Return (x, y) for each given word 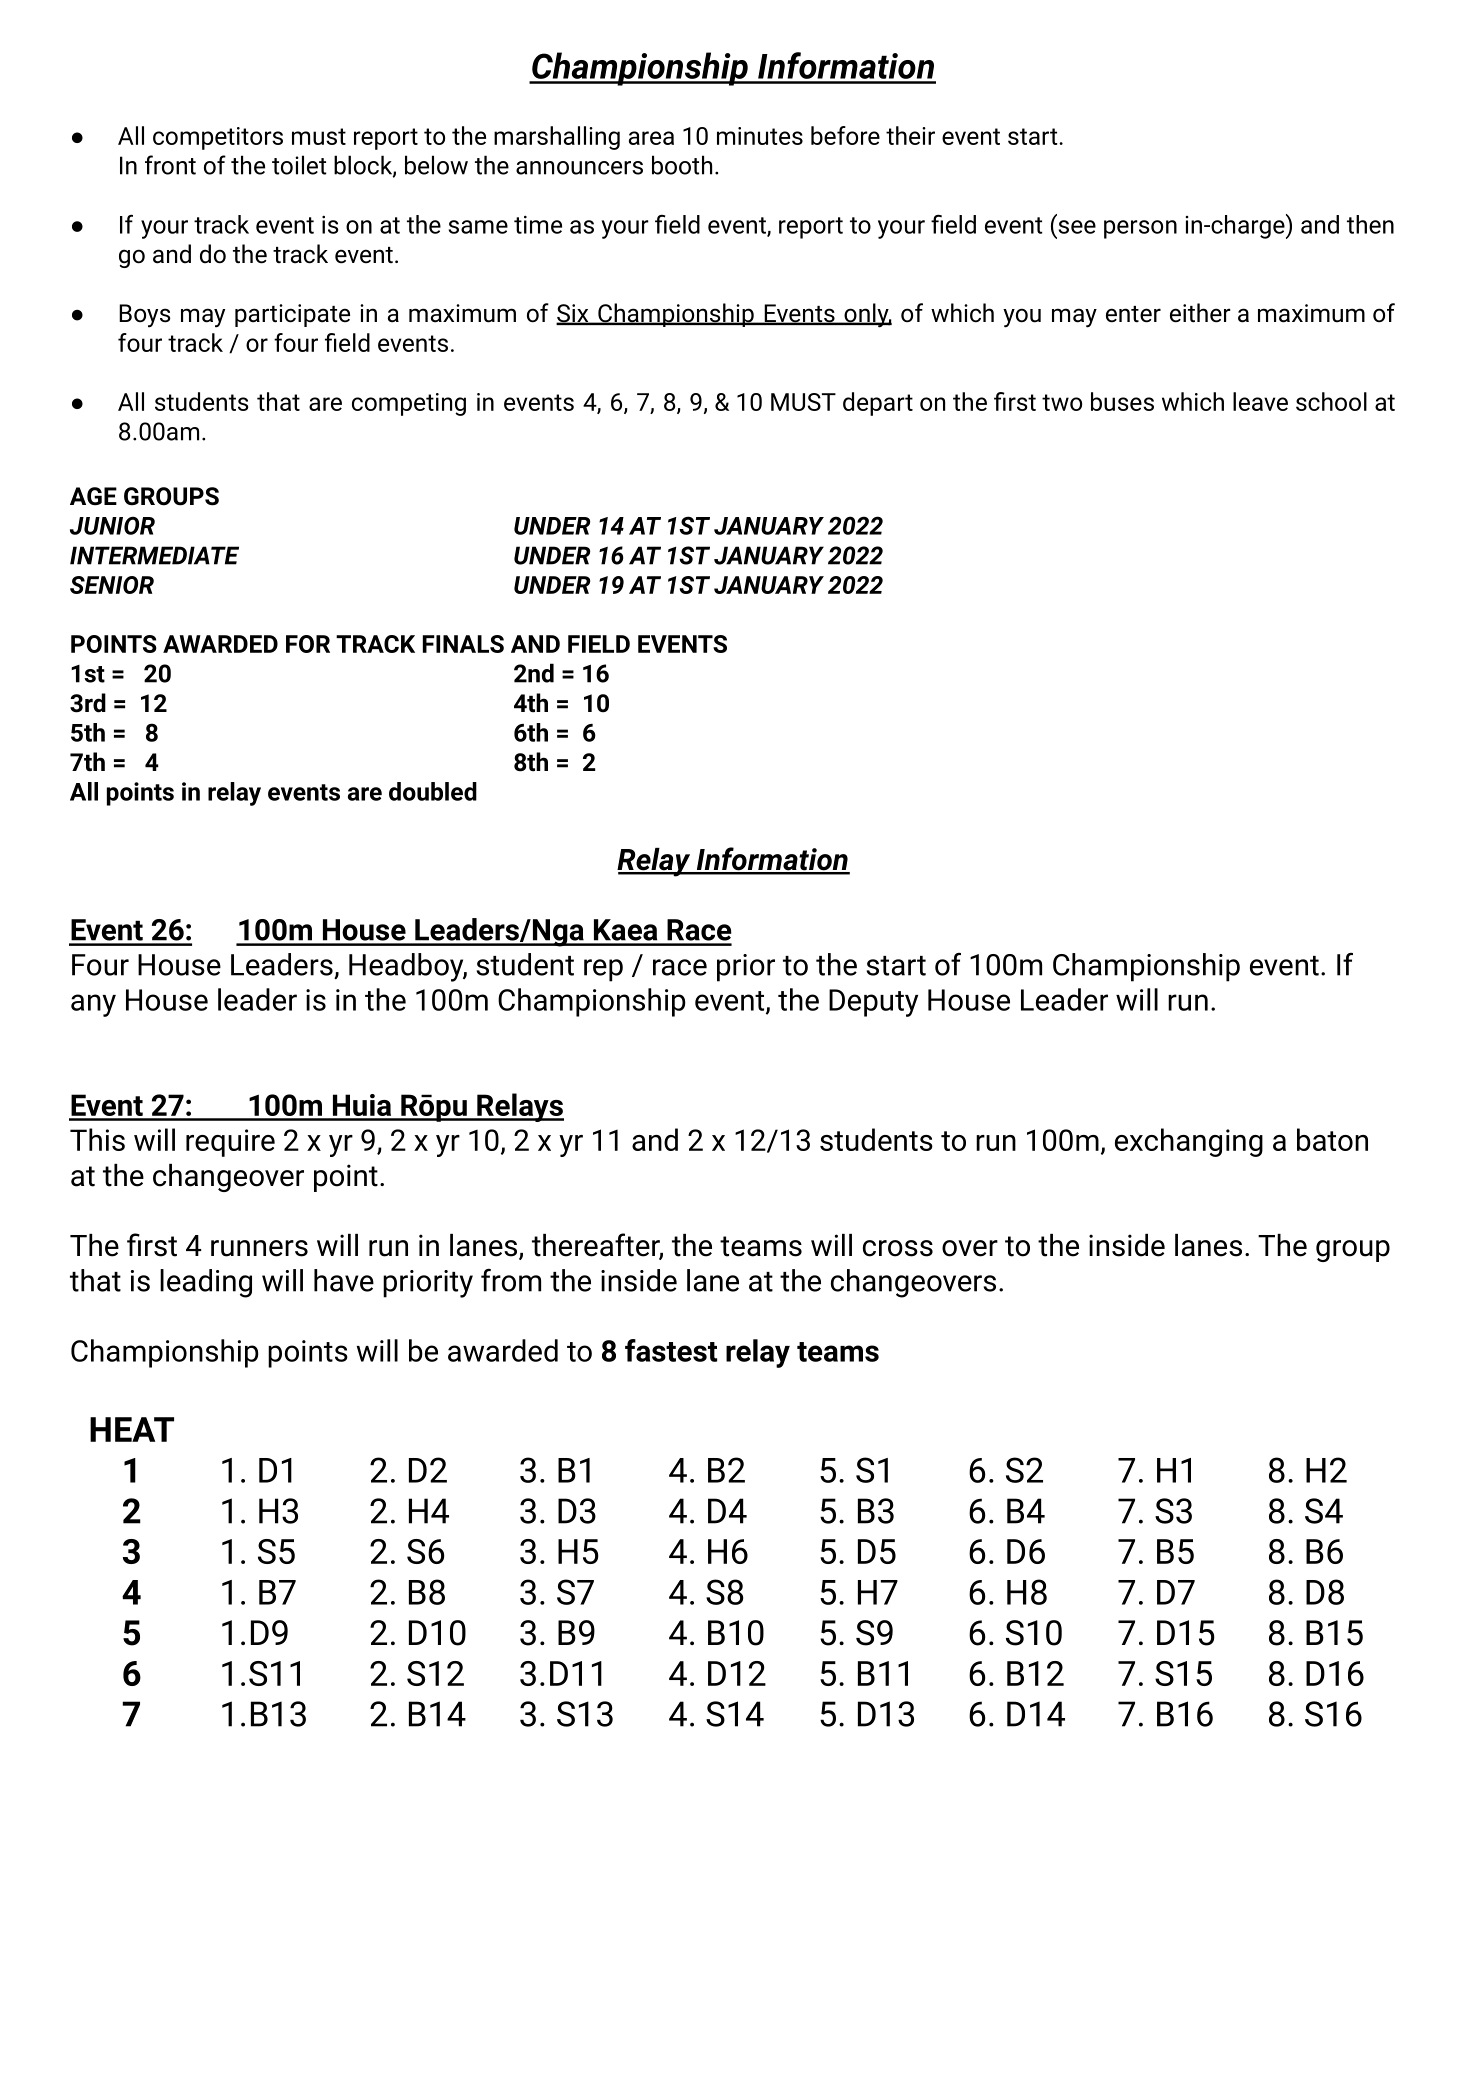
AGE (93, 496)
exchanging (1189, 1142)
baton (1332, 1139)
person (1140, 229)
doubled (433, 791)
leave (1260, 401)
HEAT (132, 1429)
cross (898, 1248)
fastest (671, 1350)
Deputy (873, 1003)
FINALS (463, 644)
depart (878, 404)
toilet (299, 165)
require (230, 1143)
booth (682, 165)
